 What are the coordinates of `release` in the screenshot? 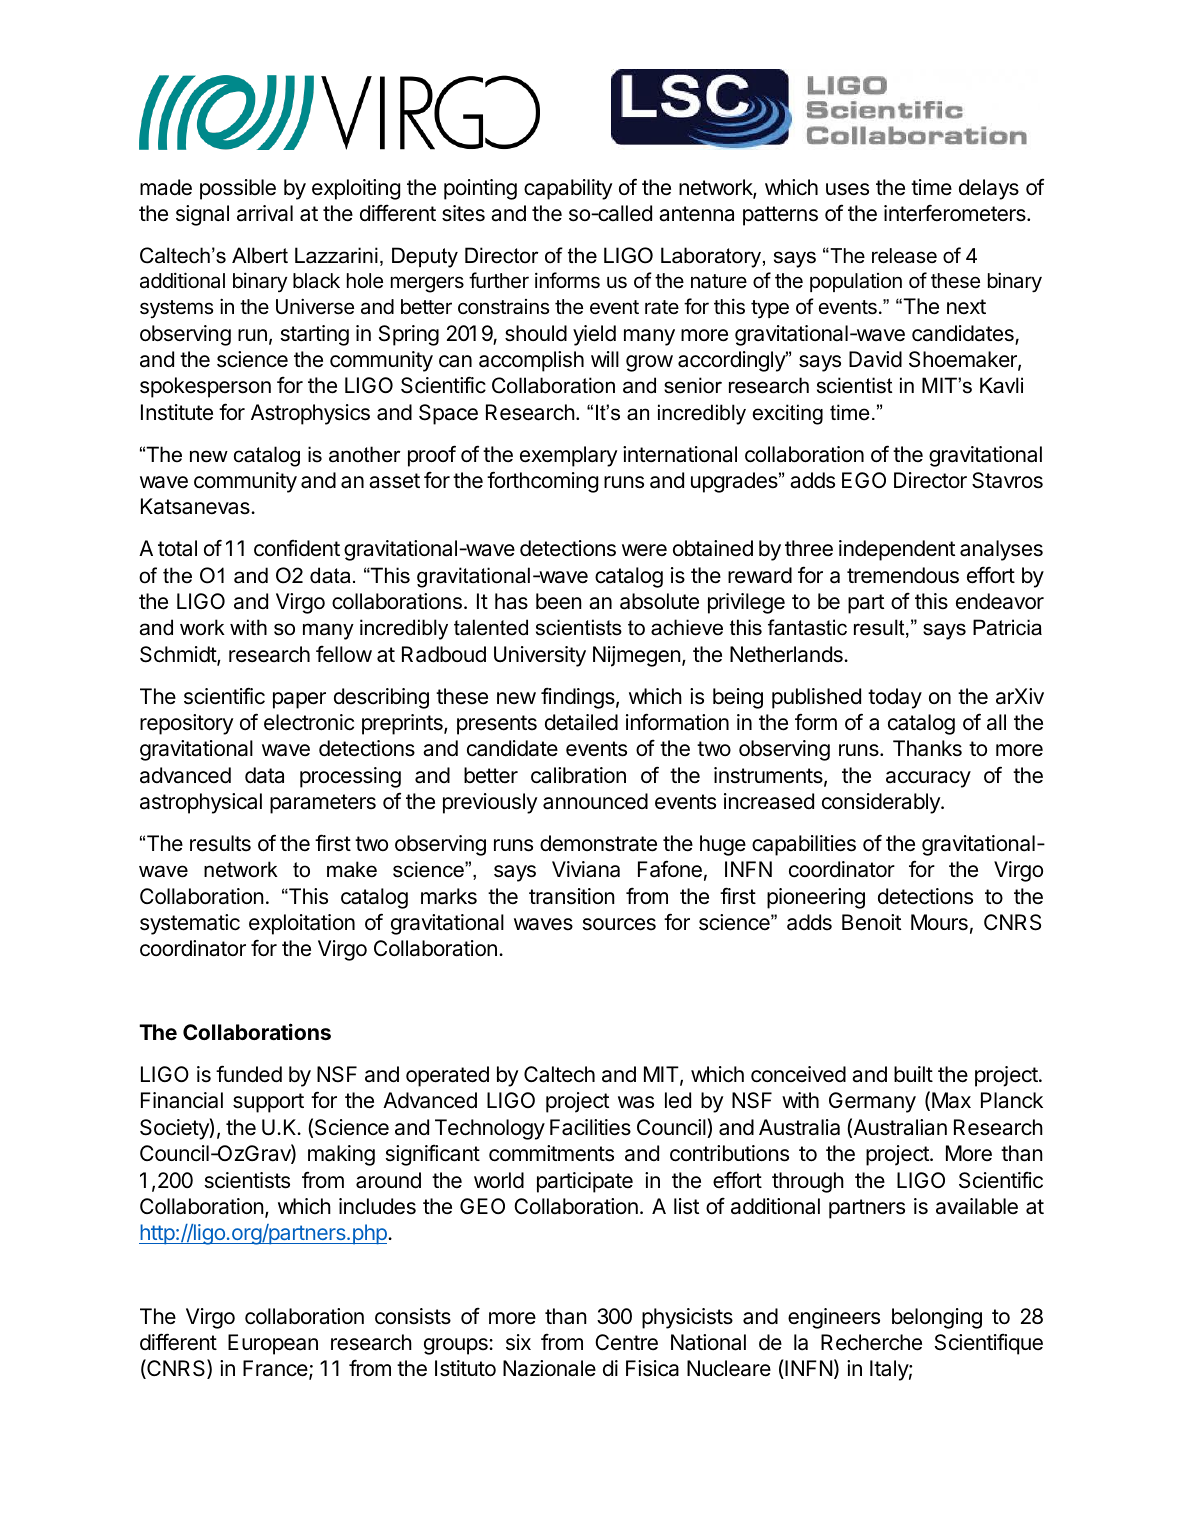 It's located at (904, 256).
